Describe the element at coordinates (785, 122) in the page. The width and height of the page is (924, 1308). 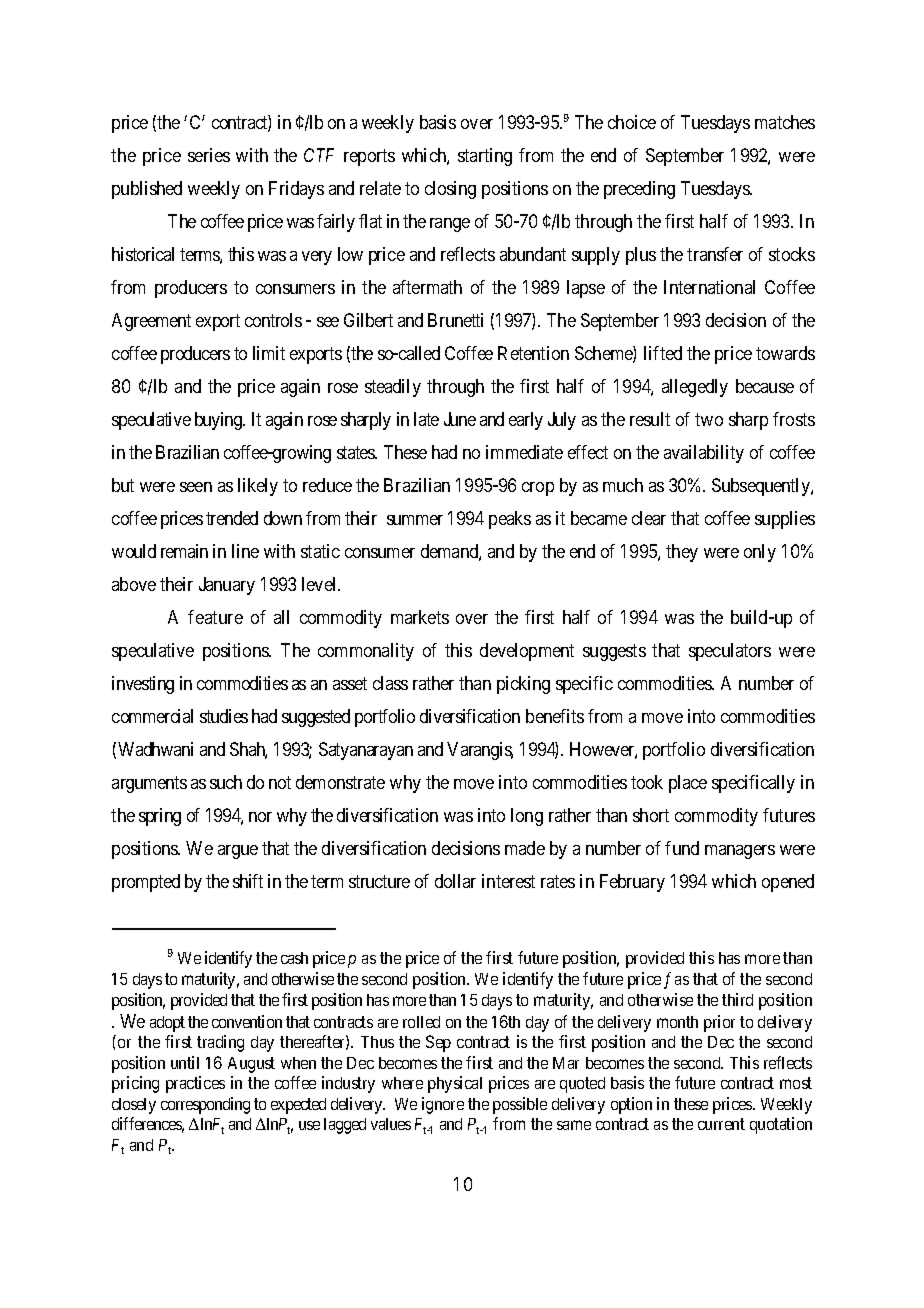
I see `matches` at that location.
